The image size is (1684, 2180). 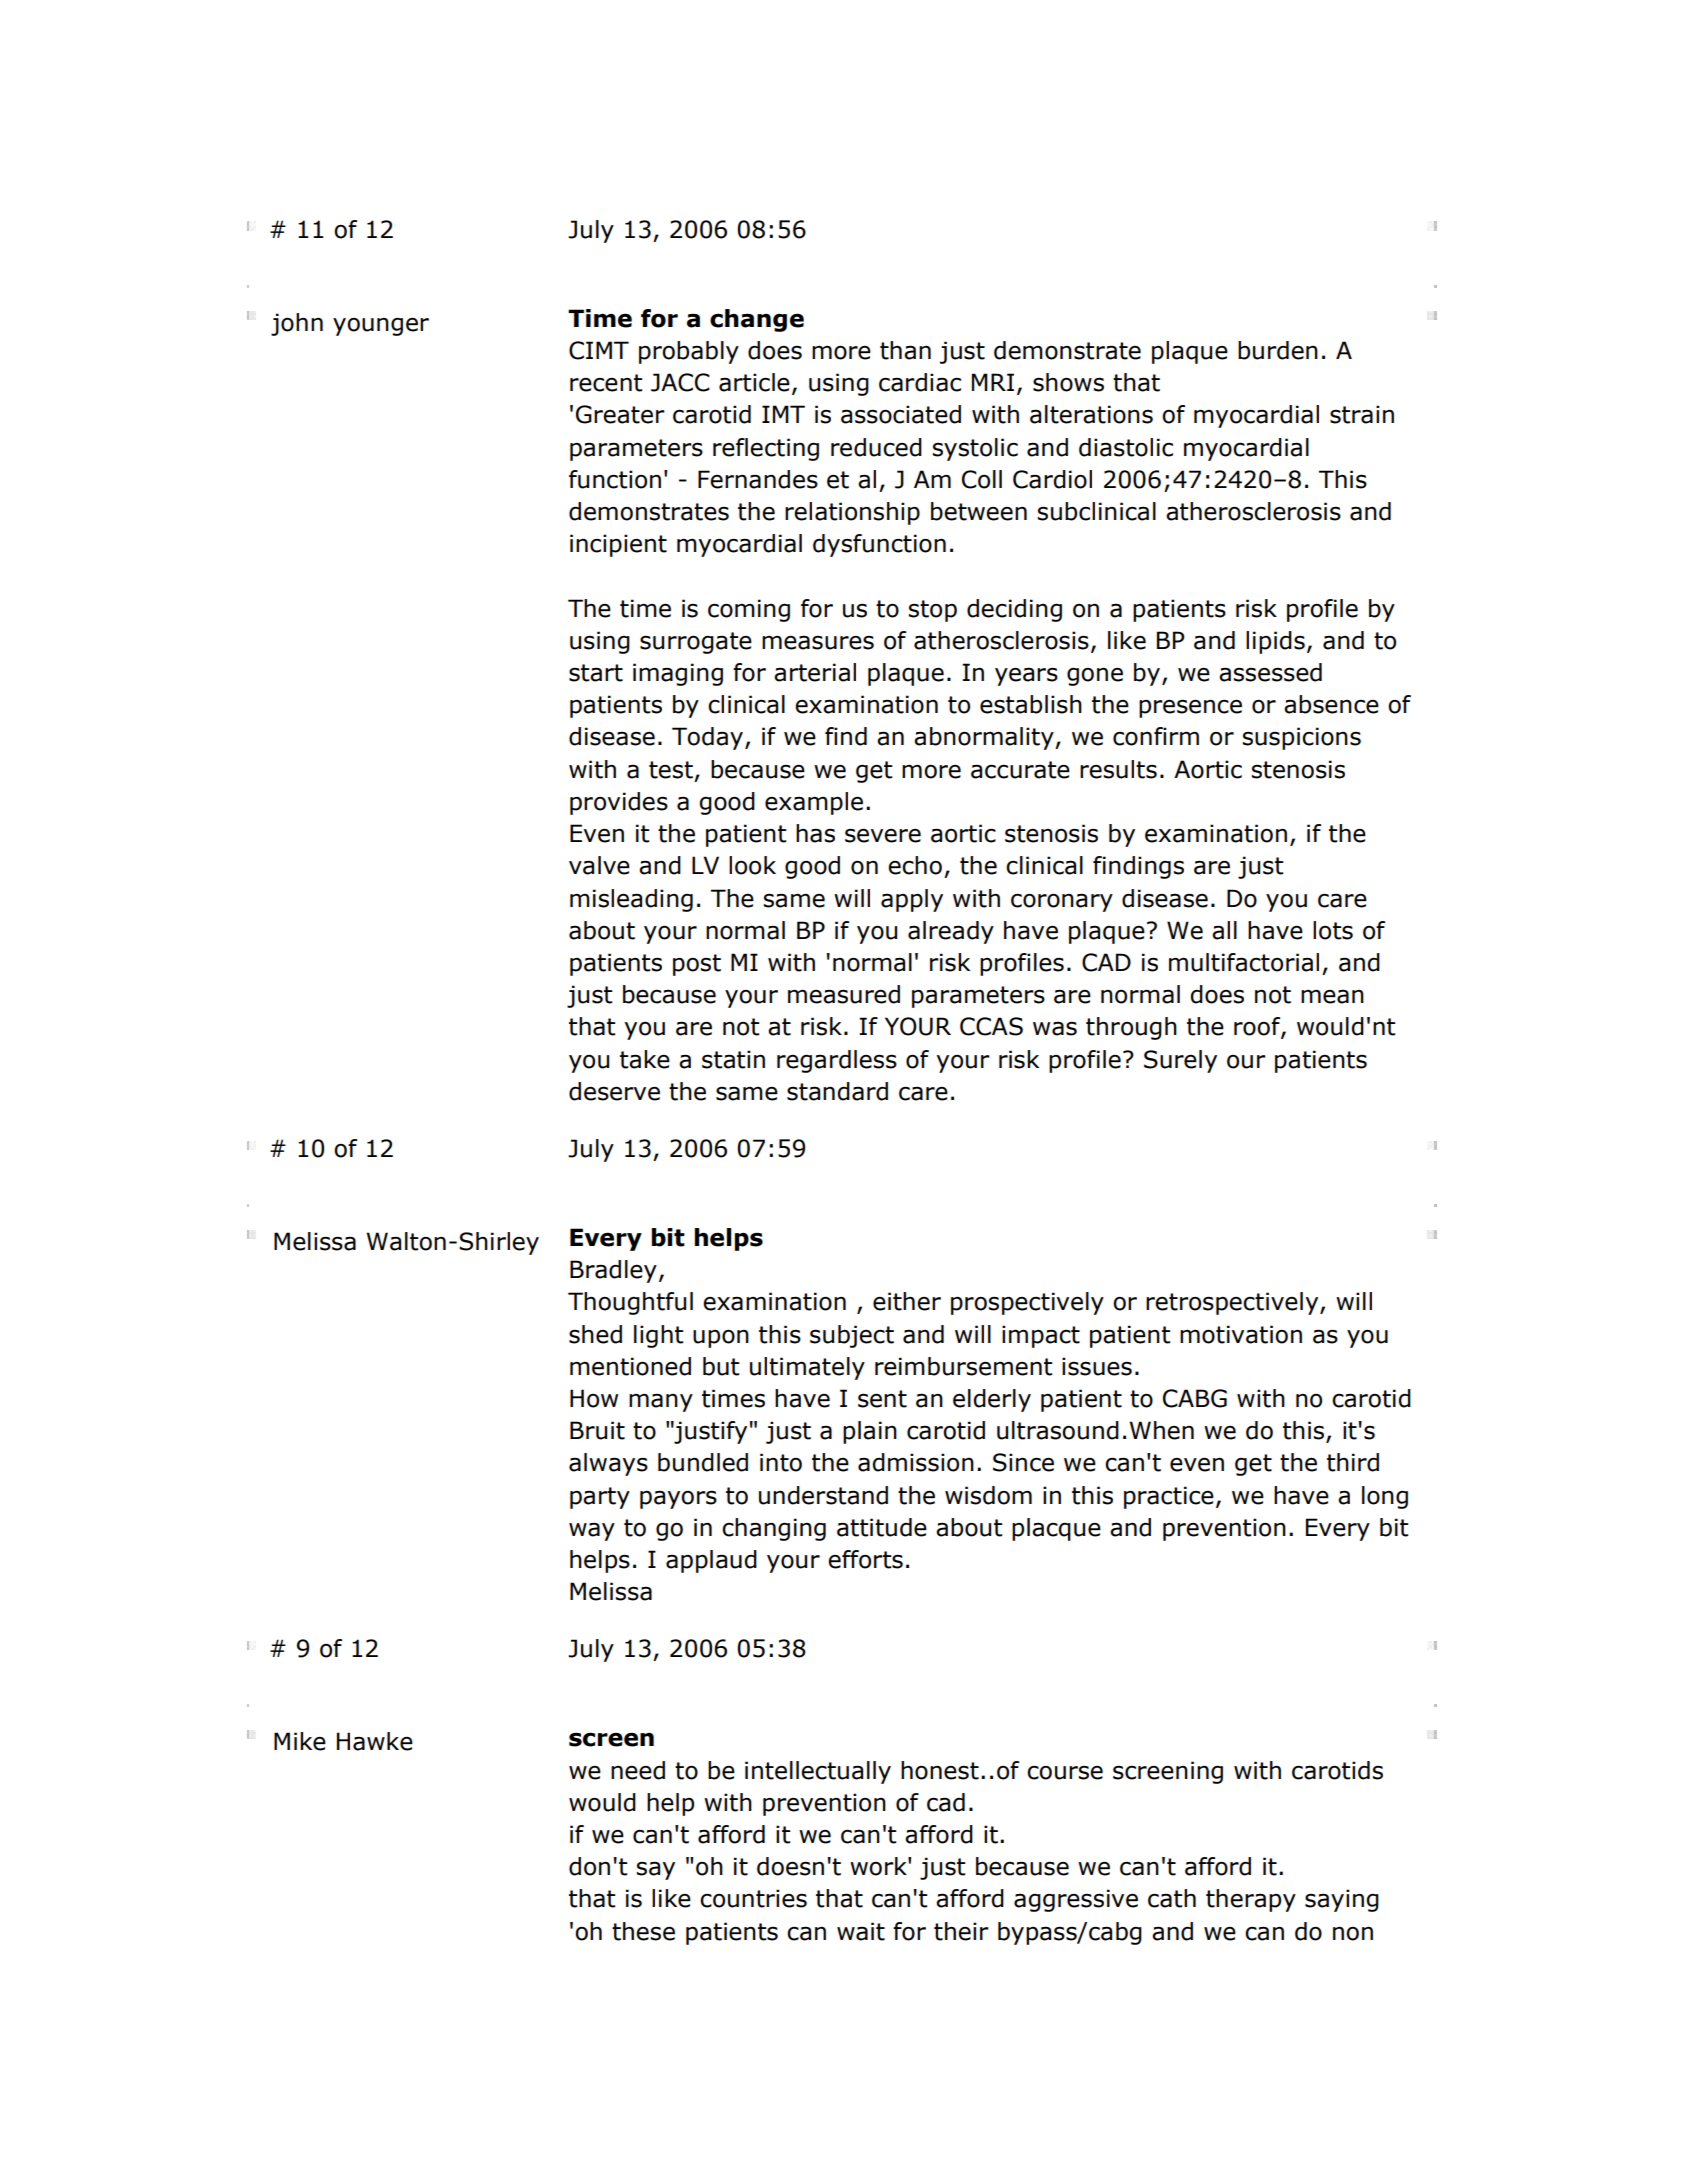 What do you see at coordinates (865, 1559) in the screenshot?
I see `efforts` at bounding box center [865, 1559].
